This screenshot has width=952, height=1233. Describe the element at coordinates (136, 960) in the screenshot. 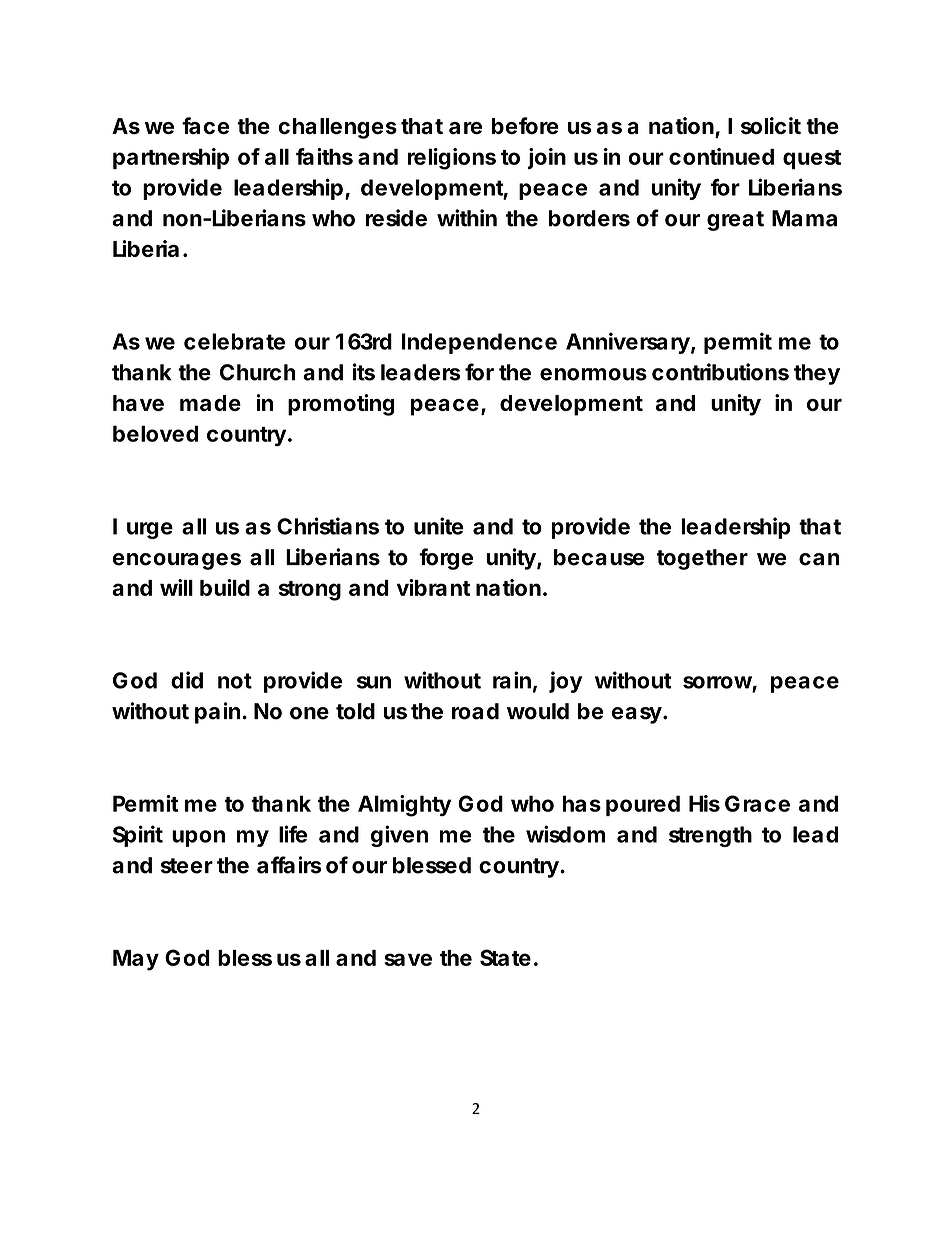

I see `May` at that location.
